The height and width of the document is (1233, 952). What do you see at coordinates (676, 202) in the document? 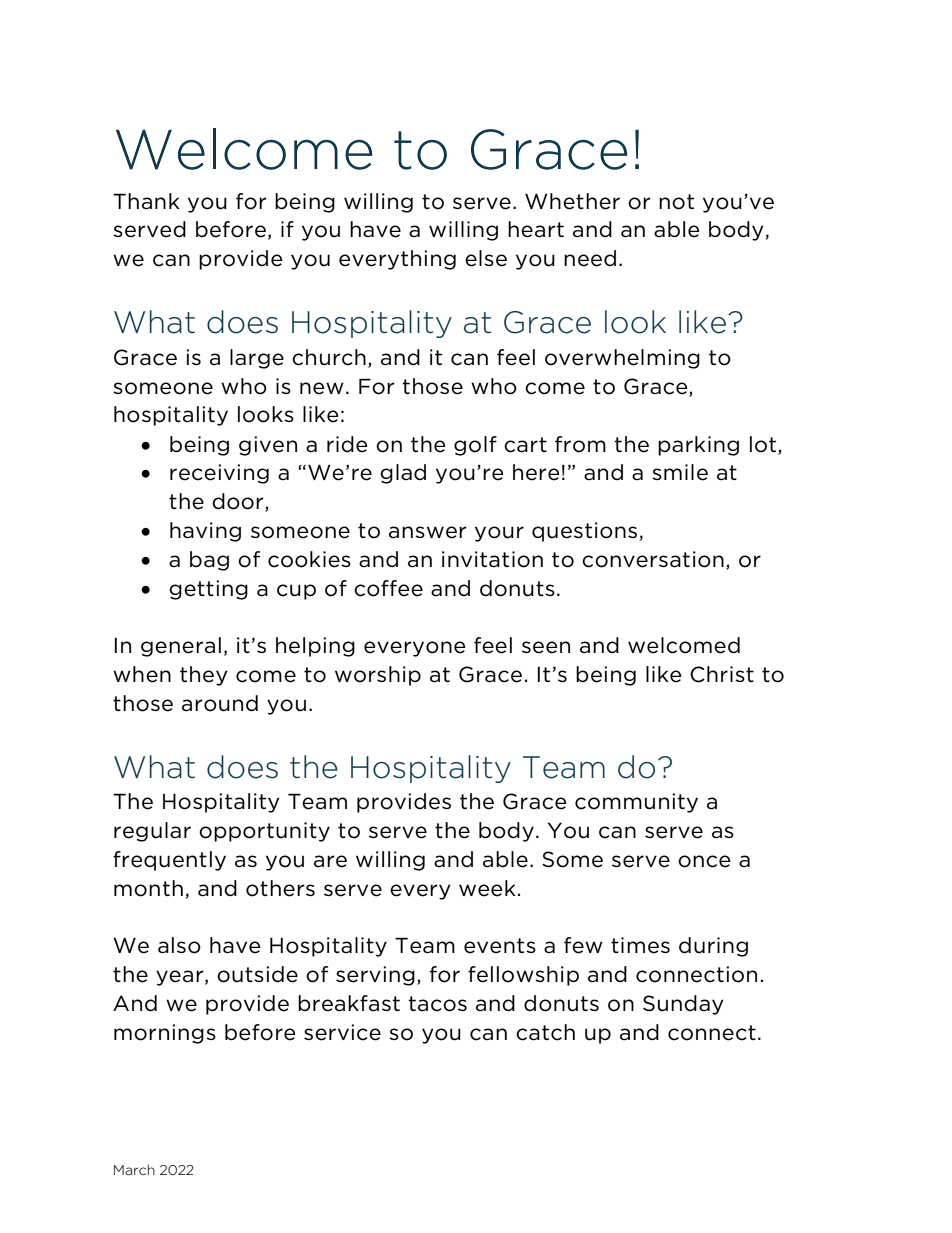
I see `not` at bounding box center [676, 202].
